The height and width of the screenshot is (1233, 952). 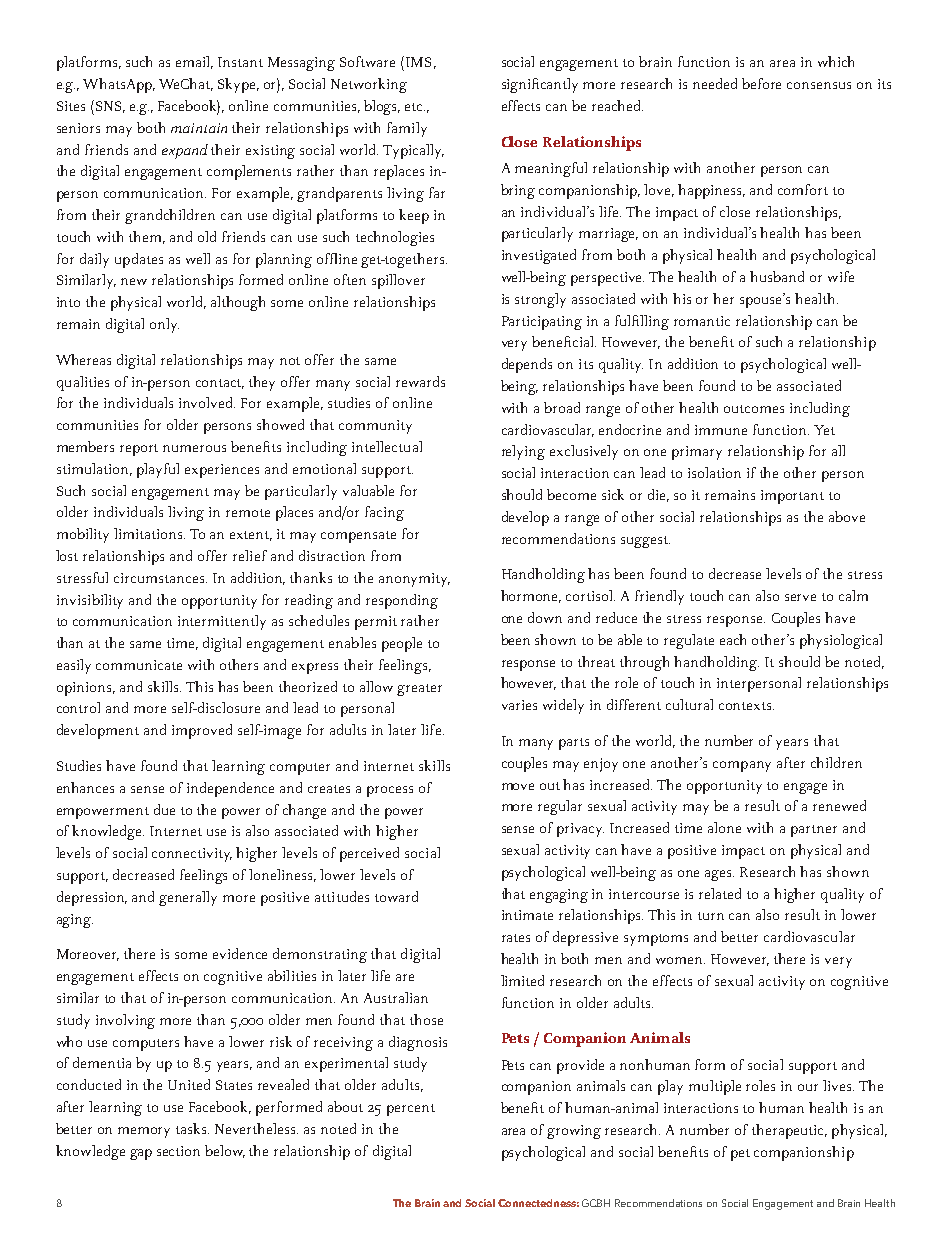 I want to click on therapeutic, so click(x=789, y=1131).
